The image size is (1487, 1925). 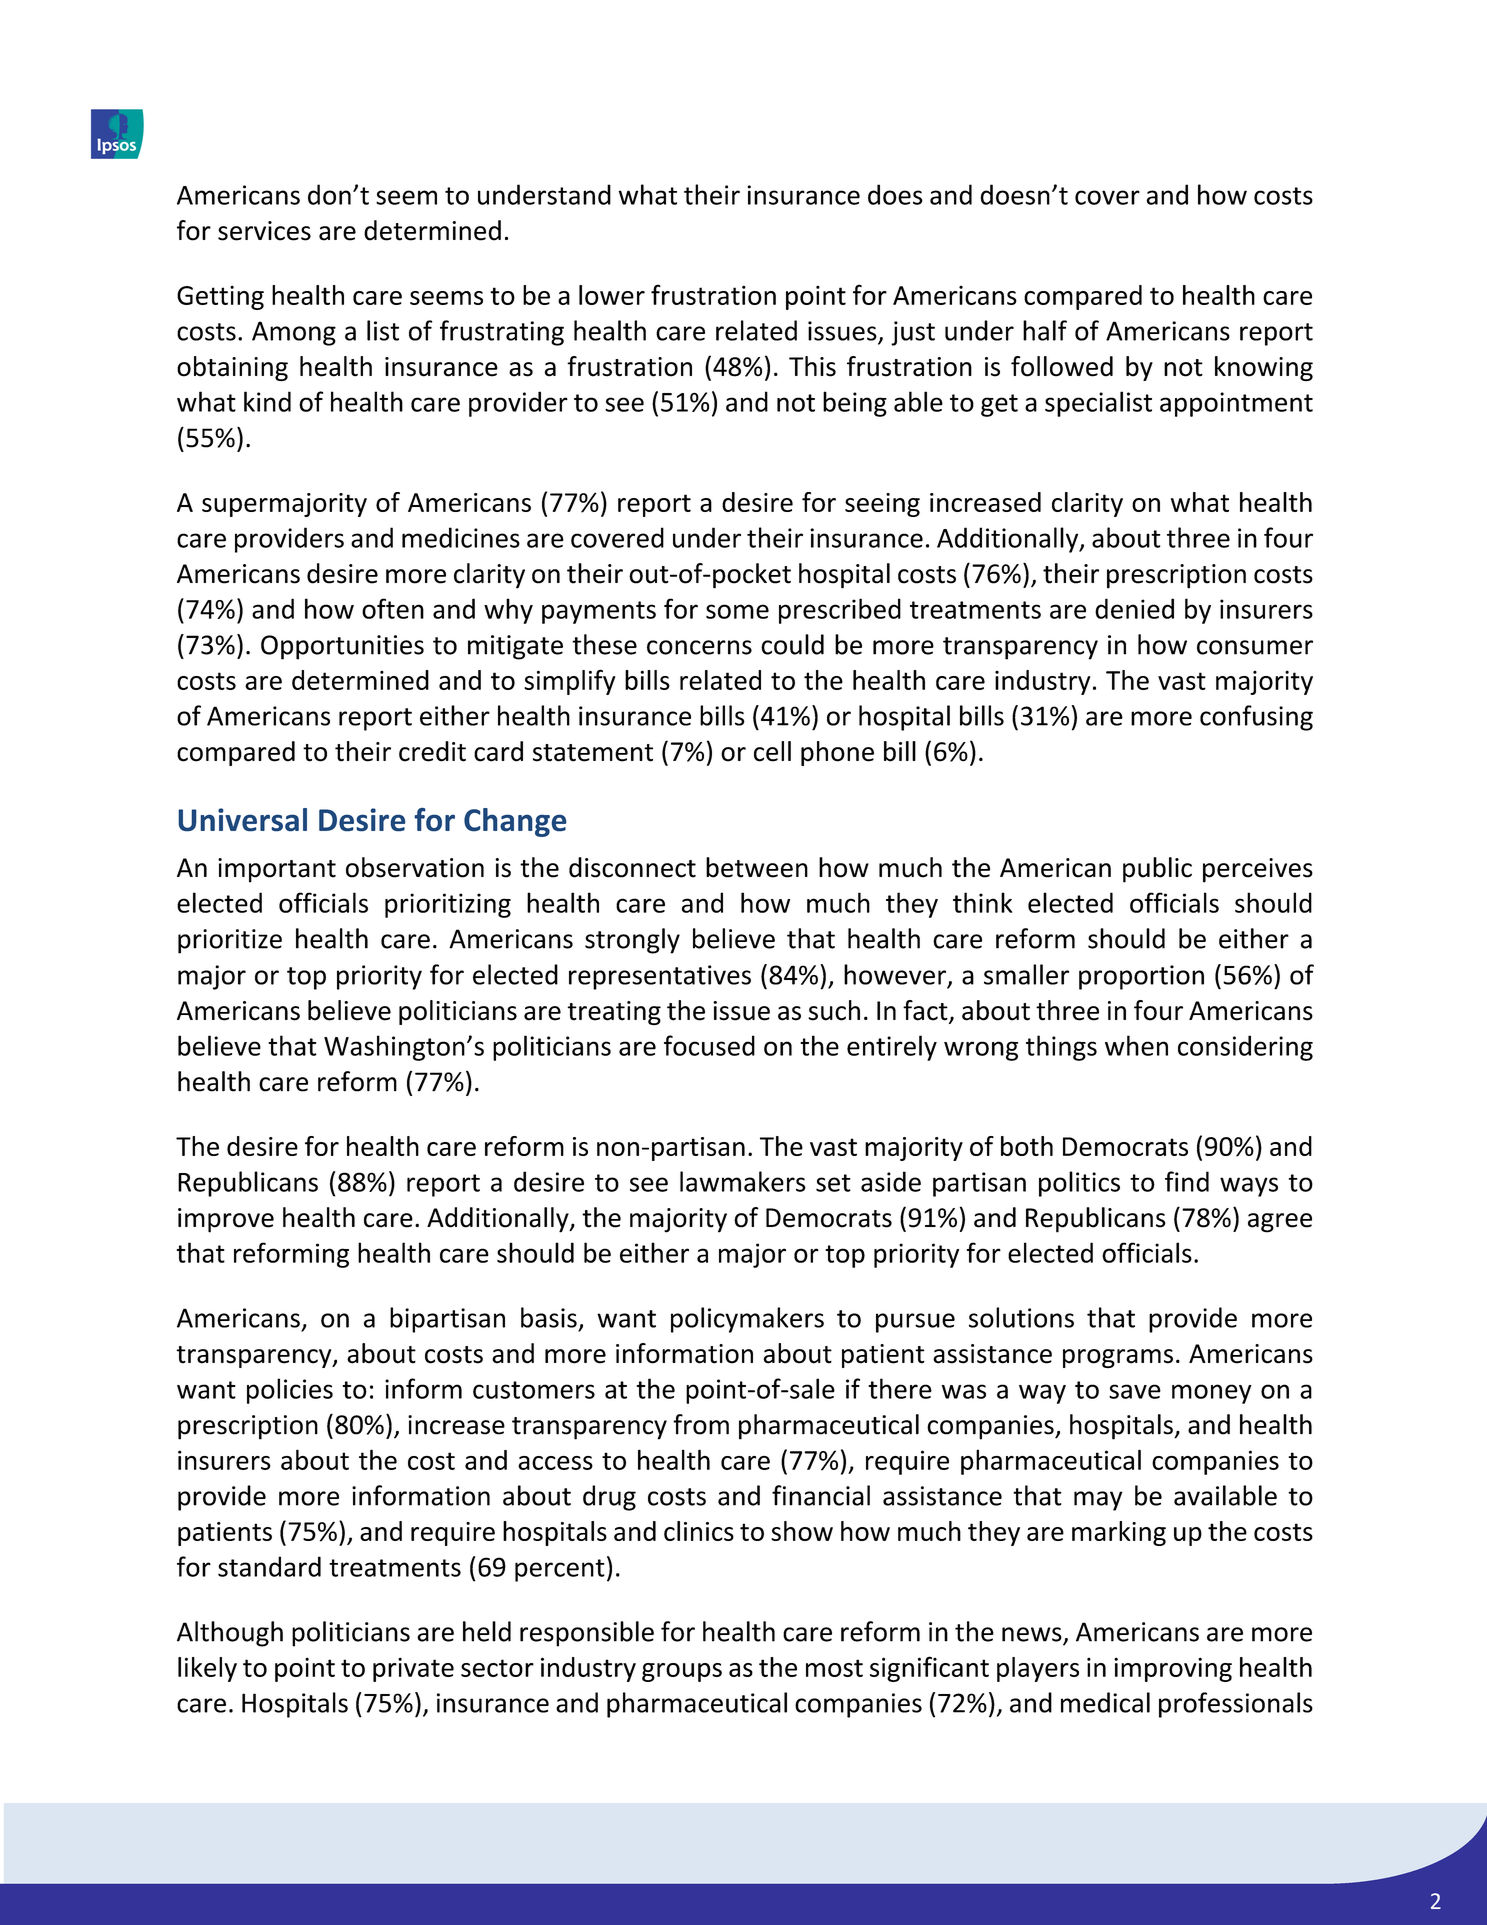 What do you see at coordinates (682, 1672) in the page?
I see `groups` at bounding box center [682, 1672].
